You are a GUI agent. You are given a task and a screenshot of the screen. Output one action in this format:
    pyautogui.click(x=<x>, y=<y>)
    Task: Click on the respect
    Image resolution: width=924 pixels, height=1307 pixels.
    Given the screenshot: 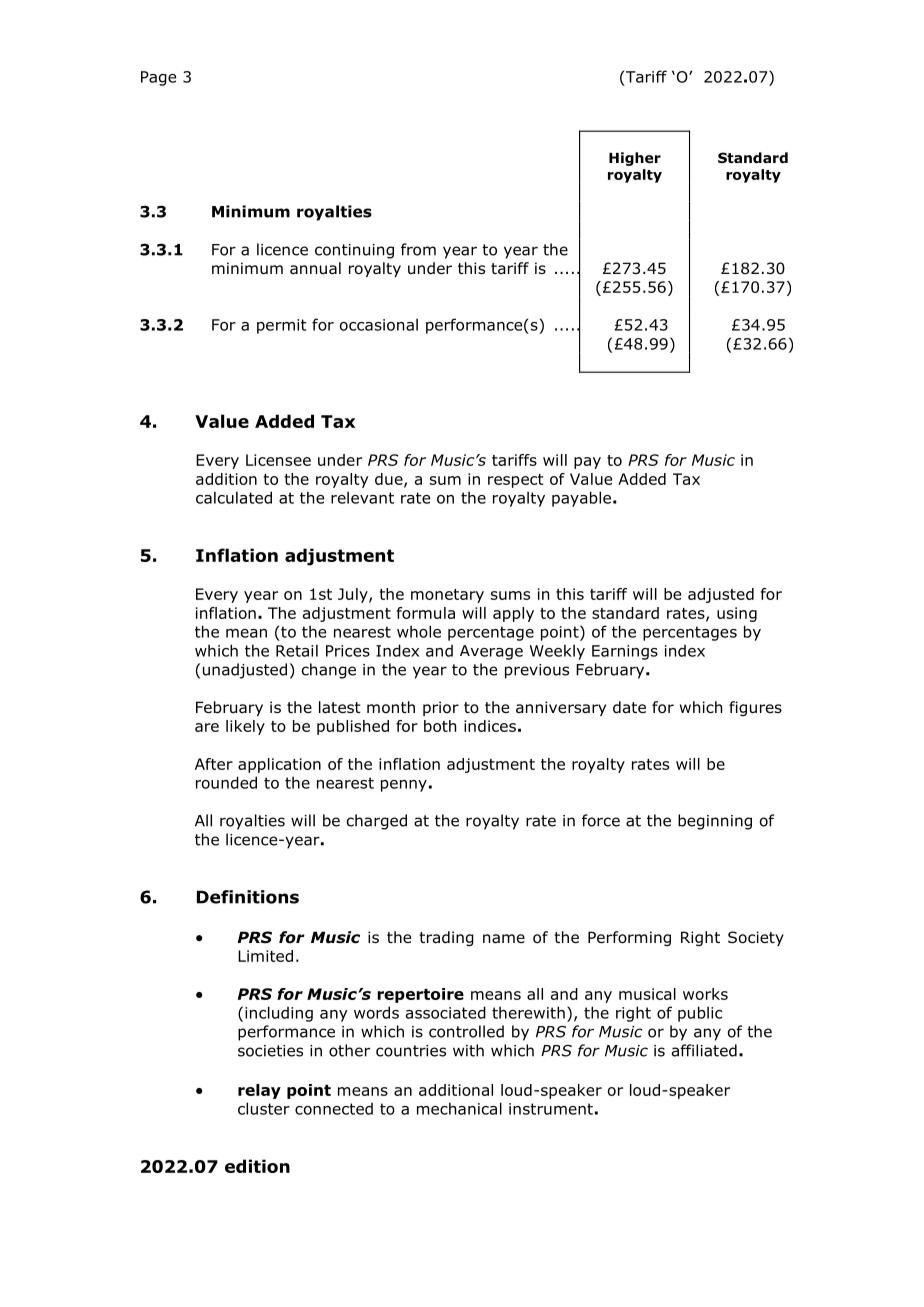 What is the action you would take?
    pyautogui.click(x=515, y=481)
